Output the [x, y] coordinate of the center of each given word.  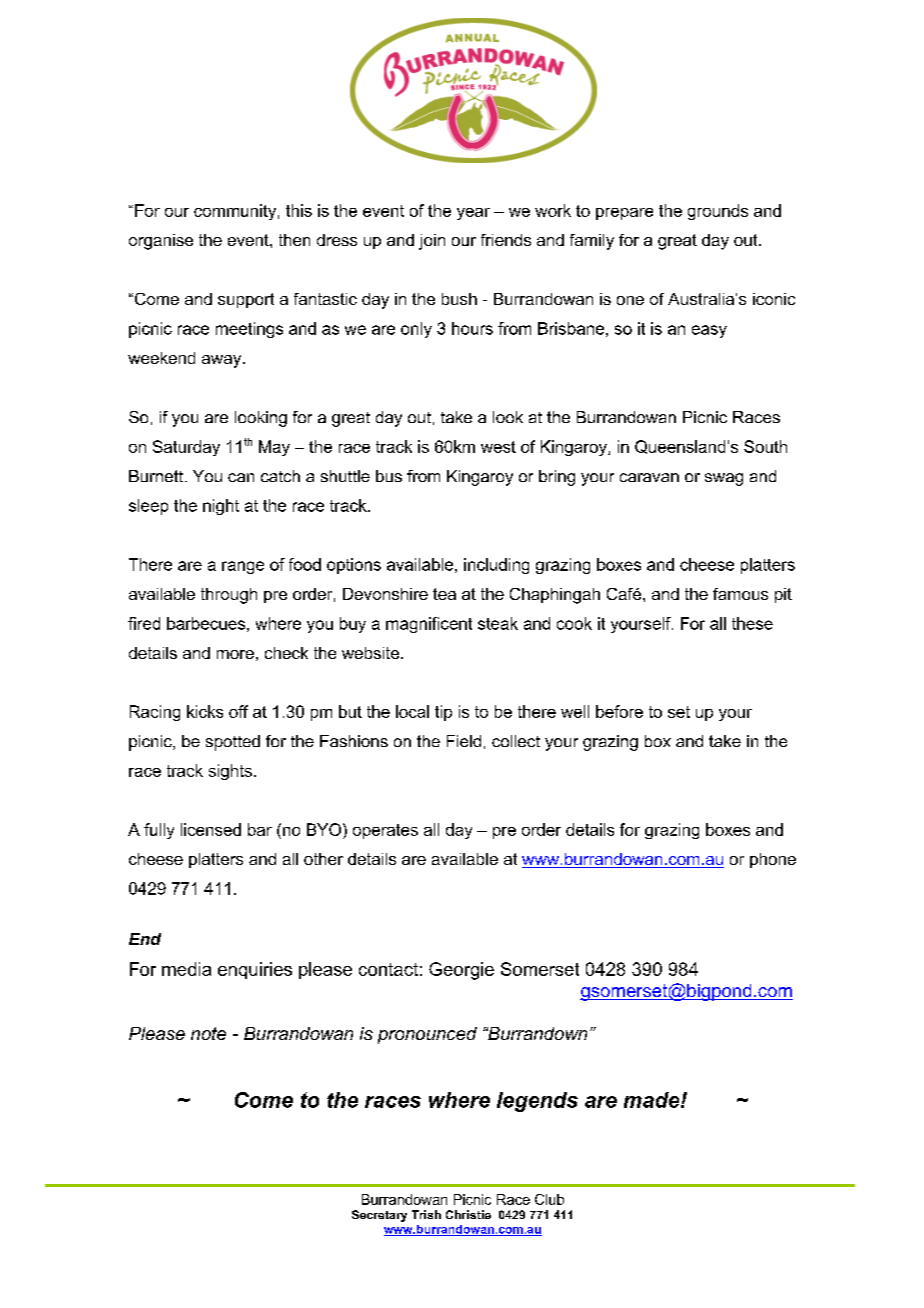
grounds [718, 212]
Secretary [379, 1216]
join [432, 242]
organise [161, 242]
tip [443, 713]
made [653, 1100]
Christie [468, 1214]
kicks [205, 711]
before [619, 711]
